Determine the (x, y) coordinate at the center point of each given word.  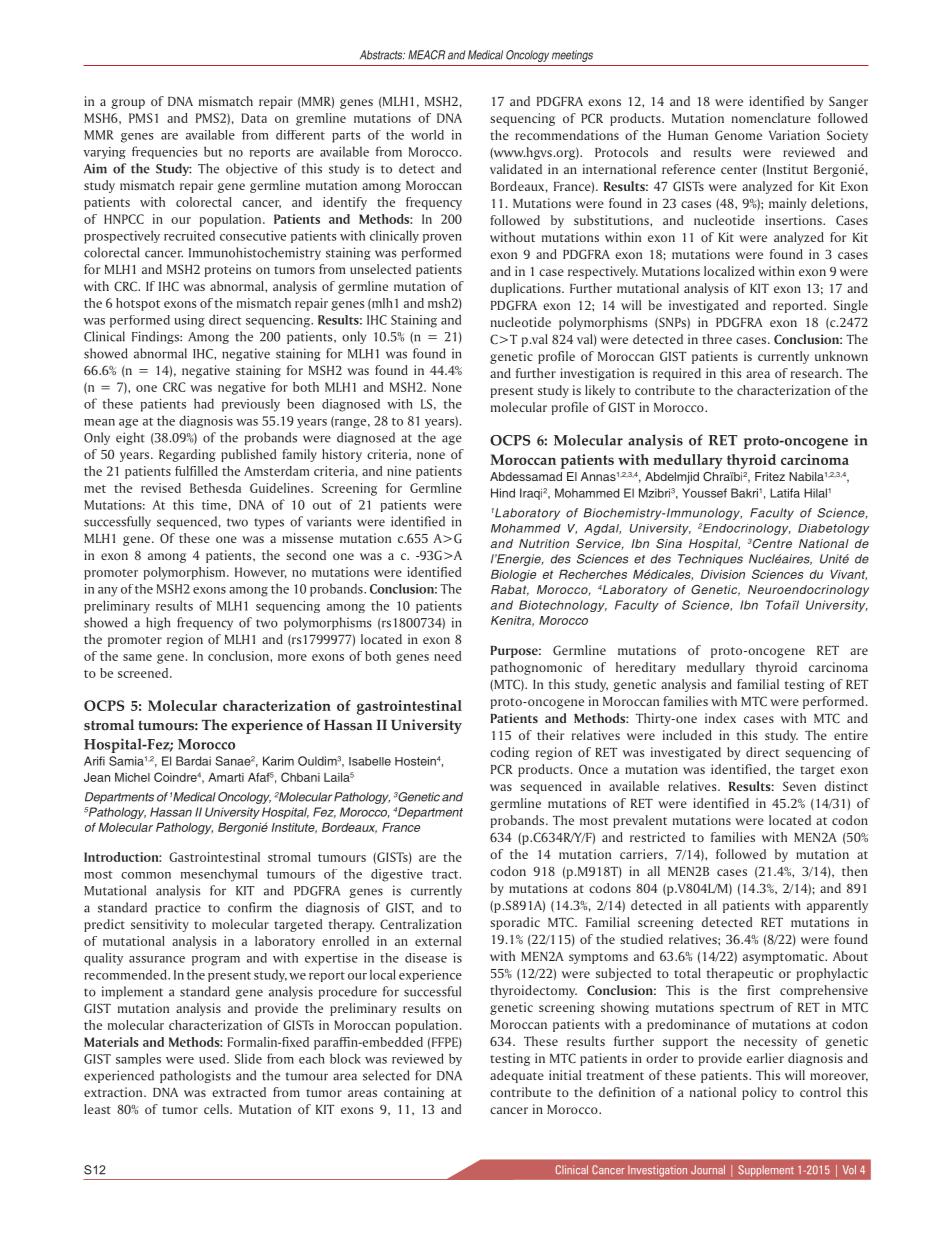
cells (217, 1109)
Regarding (187, 455)
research (816, 373)
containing (414, 1093)
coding (509, 753)
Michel (132, 777)
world (427, 135)
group (128, 104)
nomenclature (771, 118)
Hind (503, 493)
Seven (799, 786)
